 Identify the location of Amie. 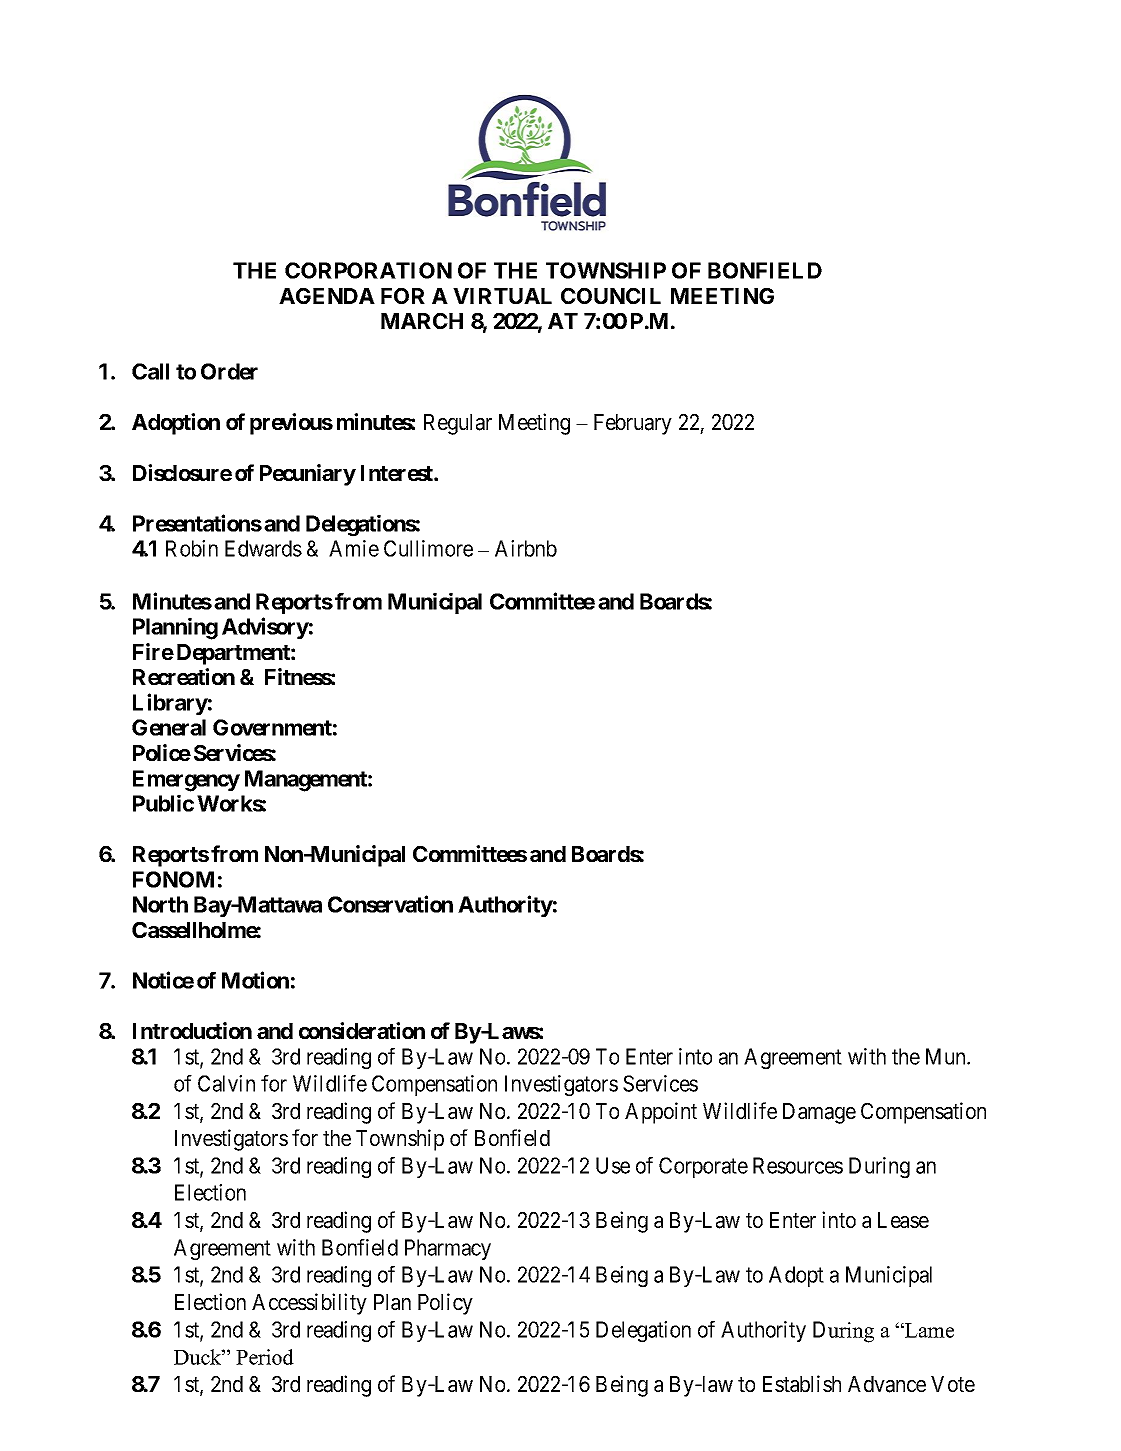
(354, 548).
